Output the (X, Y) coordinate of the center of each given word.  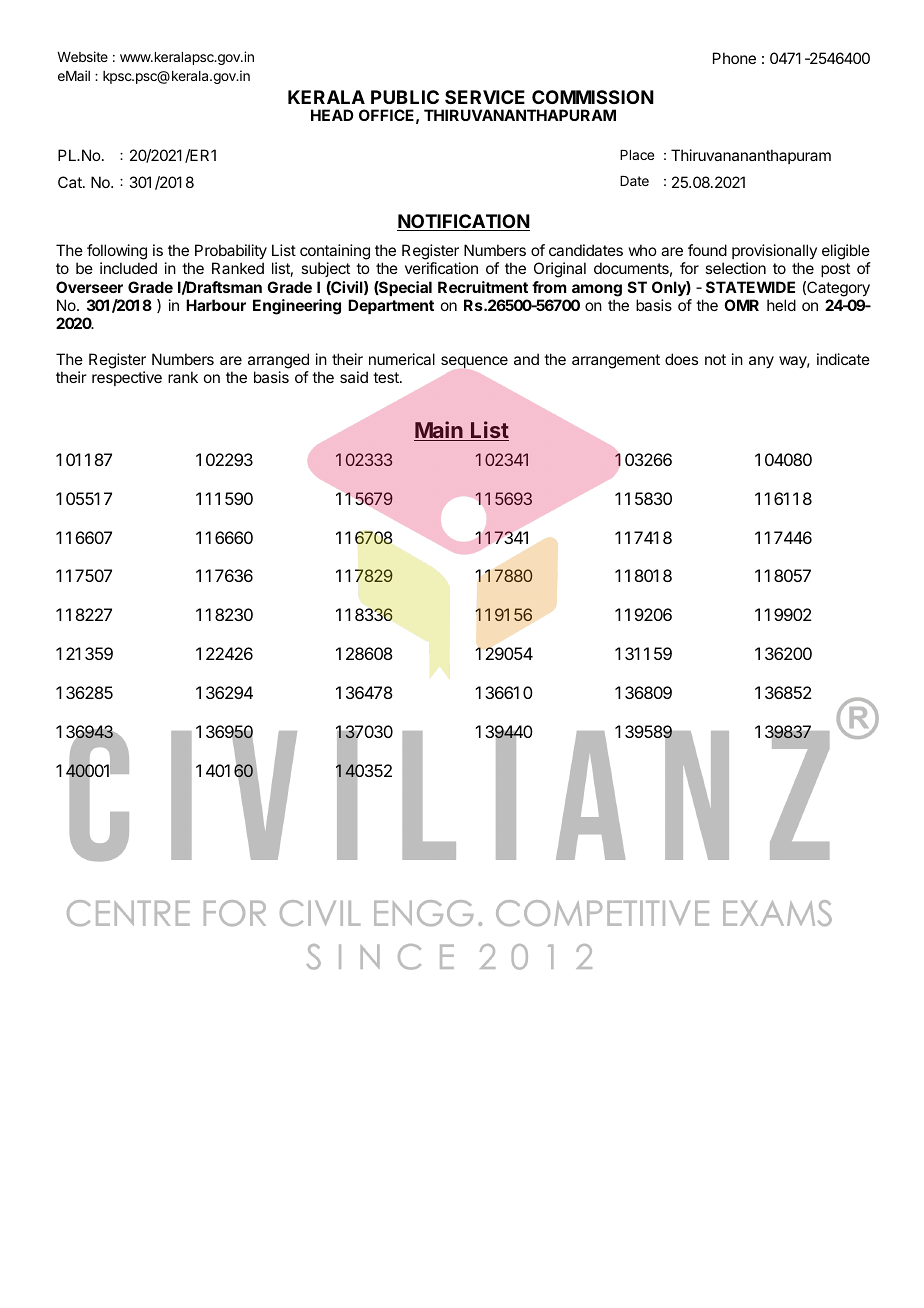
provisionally (774, 253)
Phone (734, 58)
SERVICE (485, 97)
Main (439, 431)
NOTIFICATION (463, 222)
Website (82, 56)
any (761, 362)
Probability (231, 253)
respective (127, 378)
